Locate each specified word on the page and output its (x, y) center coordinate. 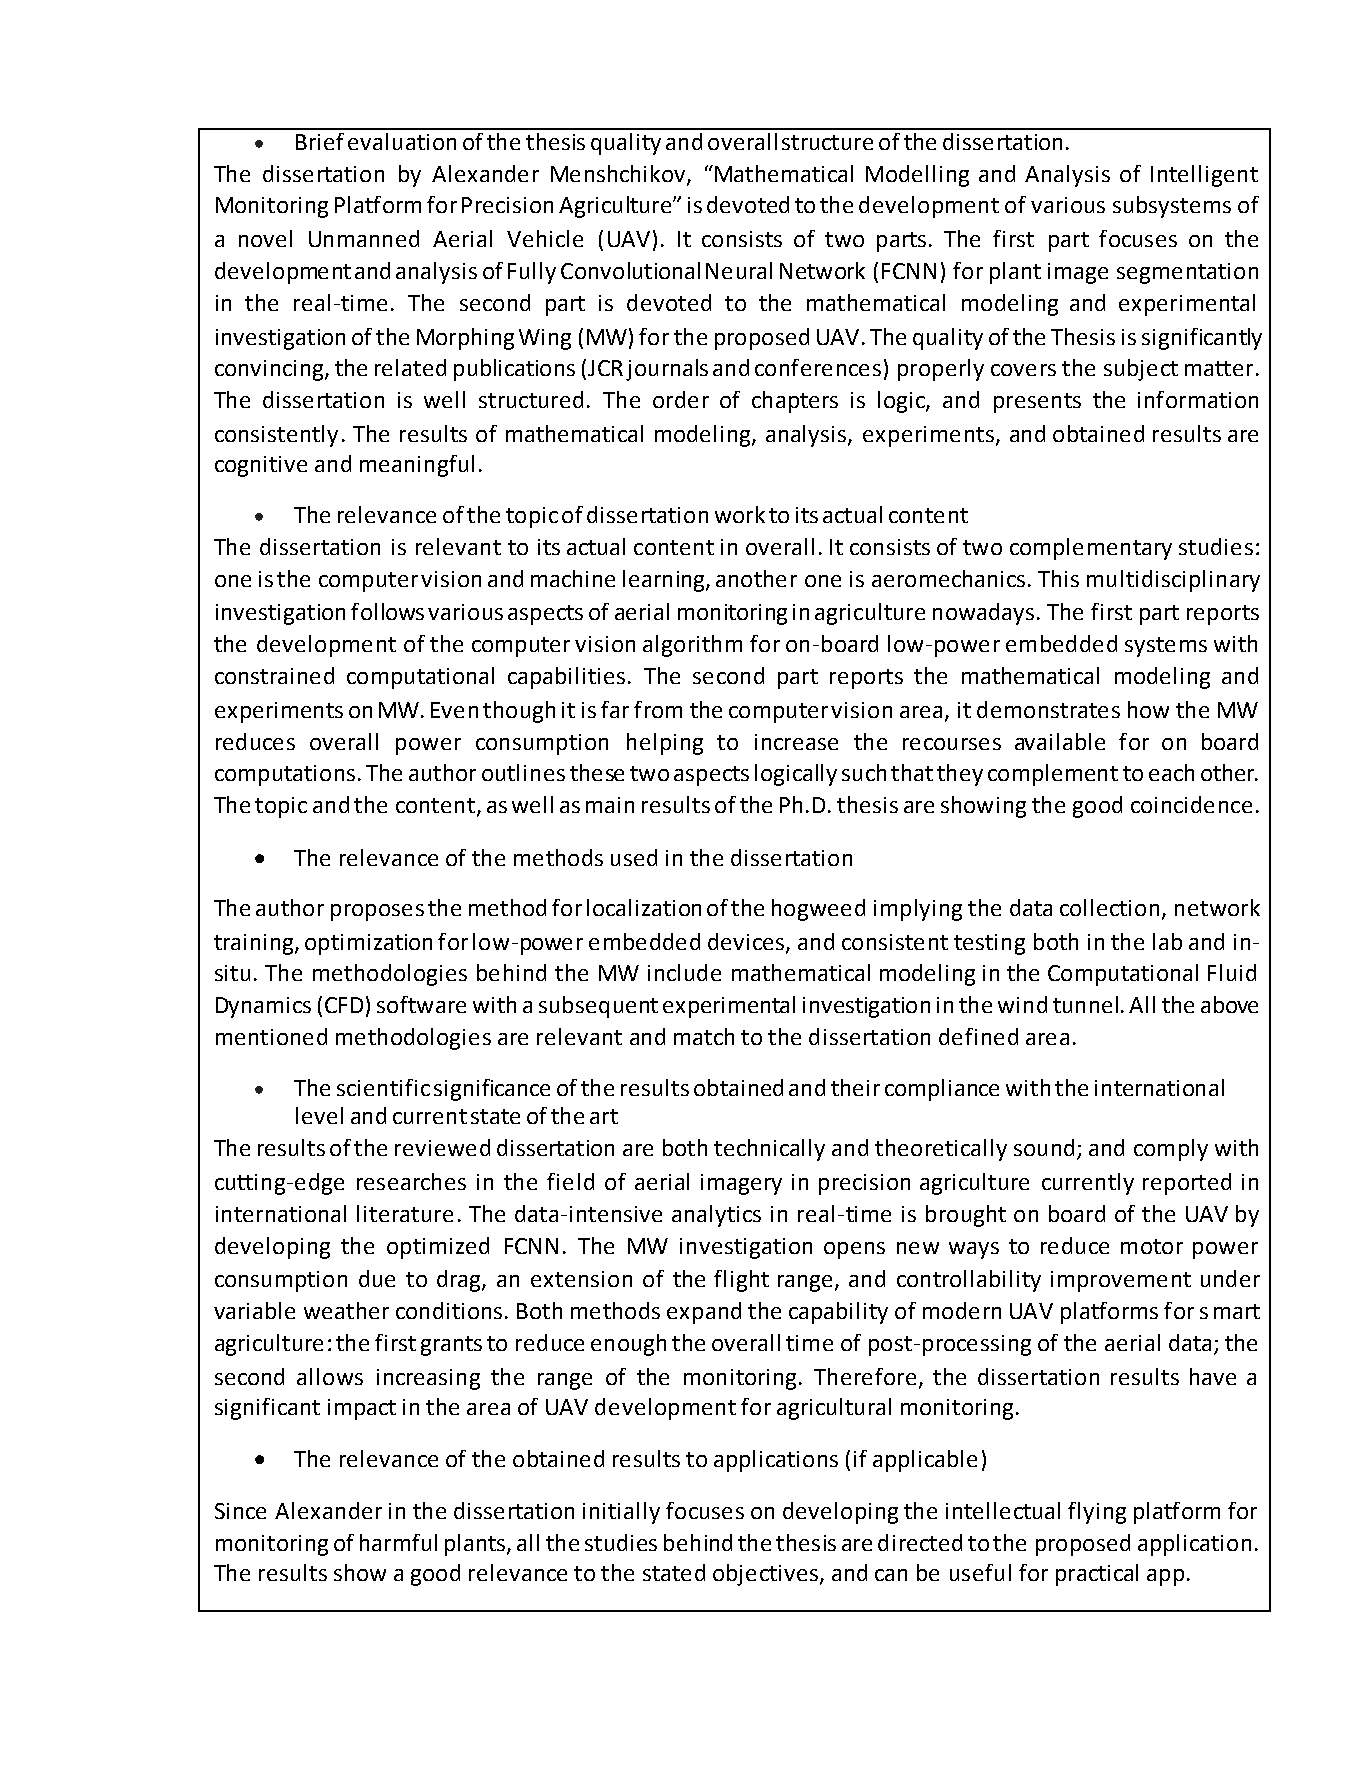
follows (387, 611)
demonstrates (1048, 709)
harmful (398, 1542)
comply (1171, 1150)
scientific (383, 1087)
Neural (739, 270)
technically (769, 1150)
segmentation (1187, 273)
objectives (765, 1575)
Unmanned (364, 238)
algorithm (692, 646)
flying (1097, 1513)
